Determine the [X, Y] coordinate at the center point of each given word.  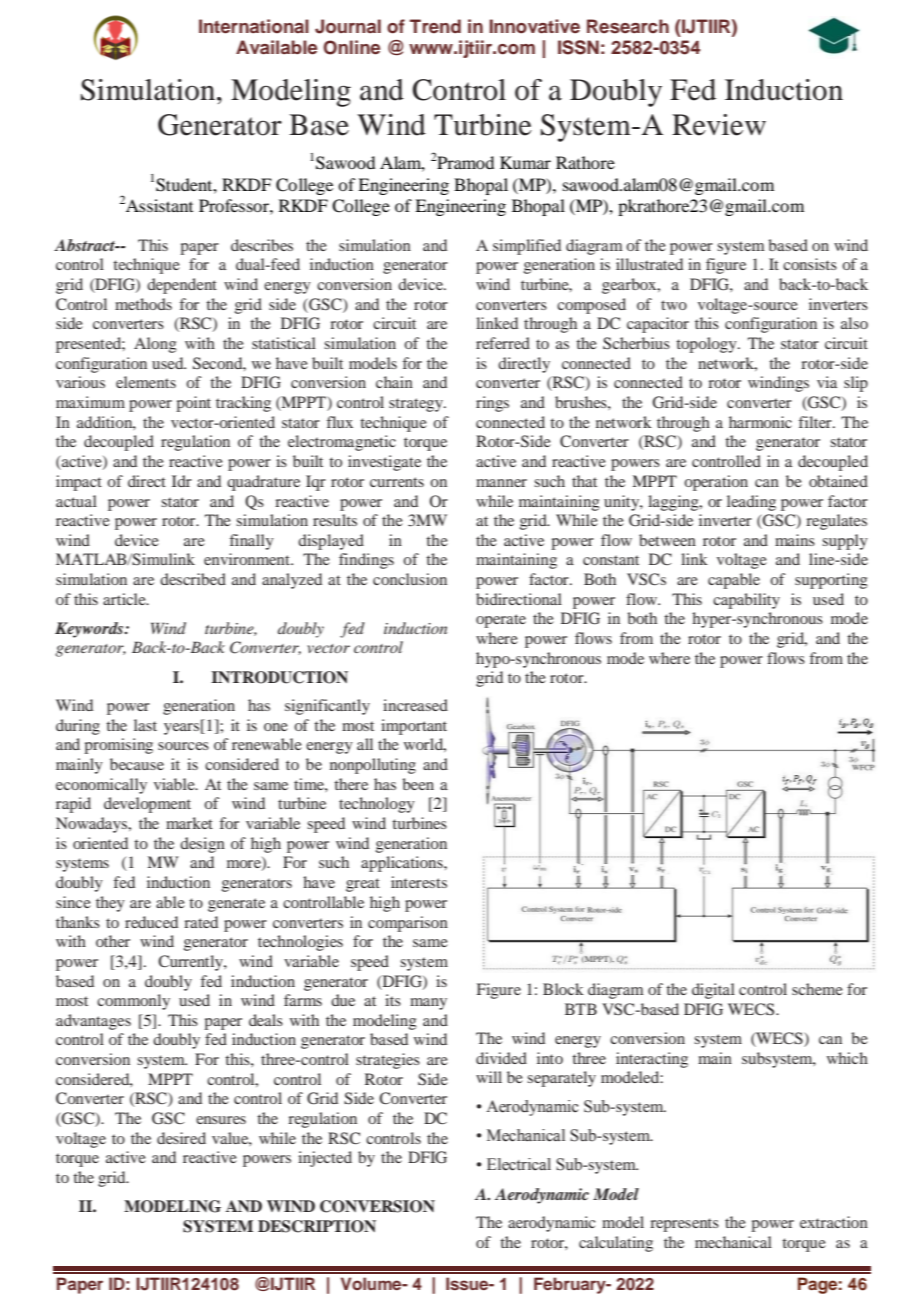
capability [746, 601]
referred [503, 343]
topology [707, 345]
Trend [435, 26]
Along [155, 345]
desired [181, 1138]
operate [501, 621]
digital [713, 991]
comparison [408, 924]
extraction [834, 1222]
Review [719, 125]
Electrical [519, 1164]
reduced [151, 922]
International [254, 26]
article [125, 599]
